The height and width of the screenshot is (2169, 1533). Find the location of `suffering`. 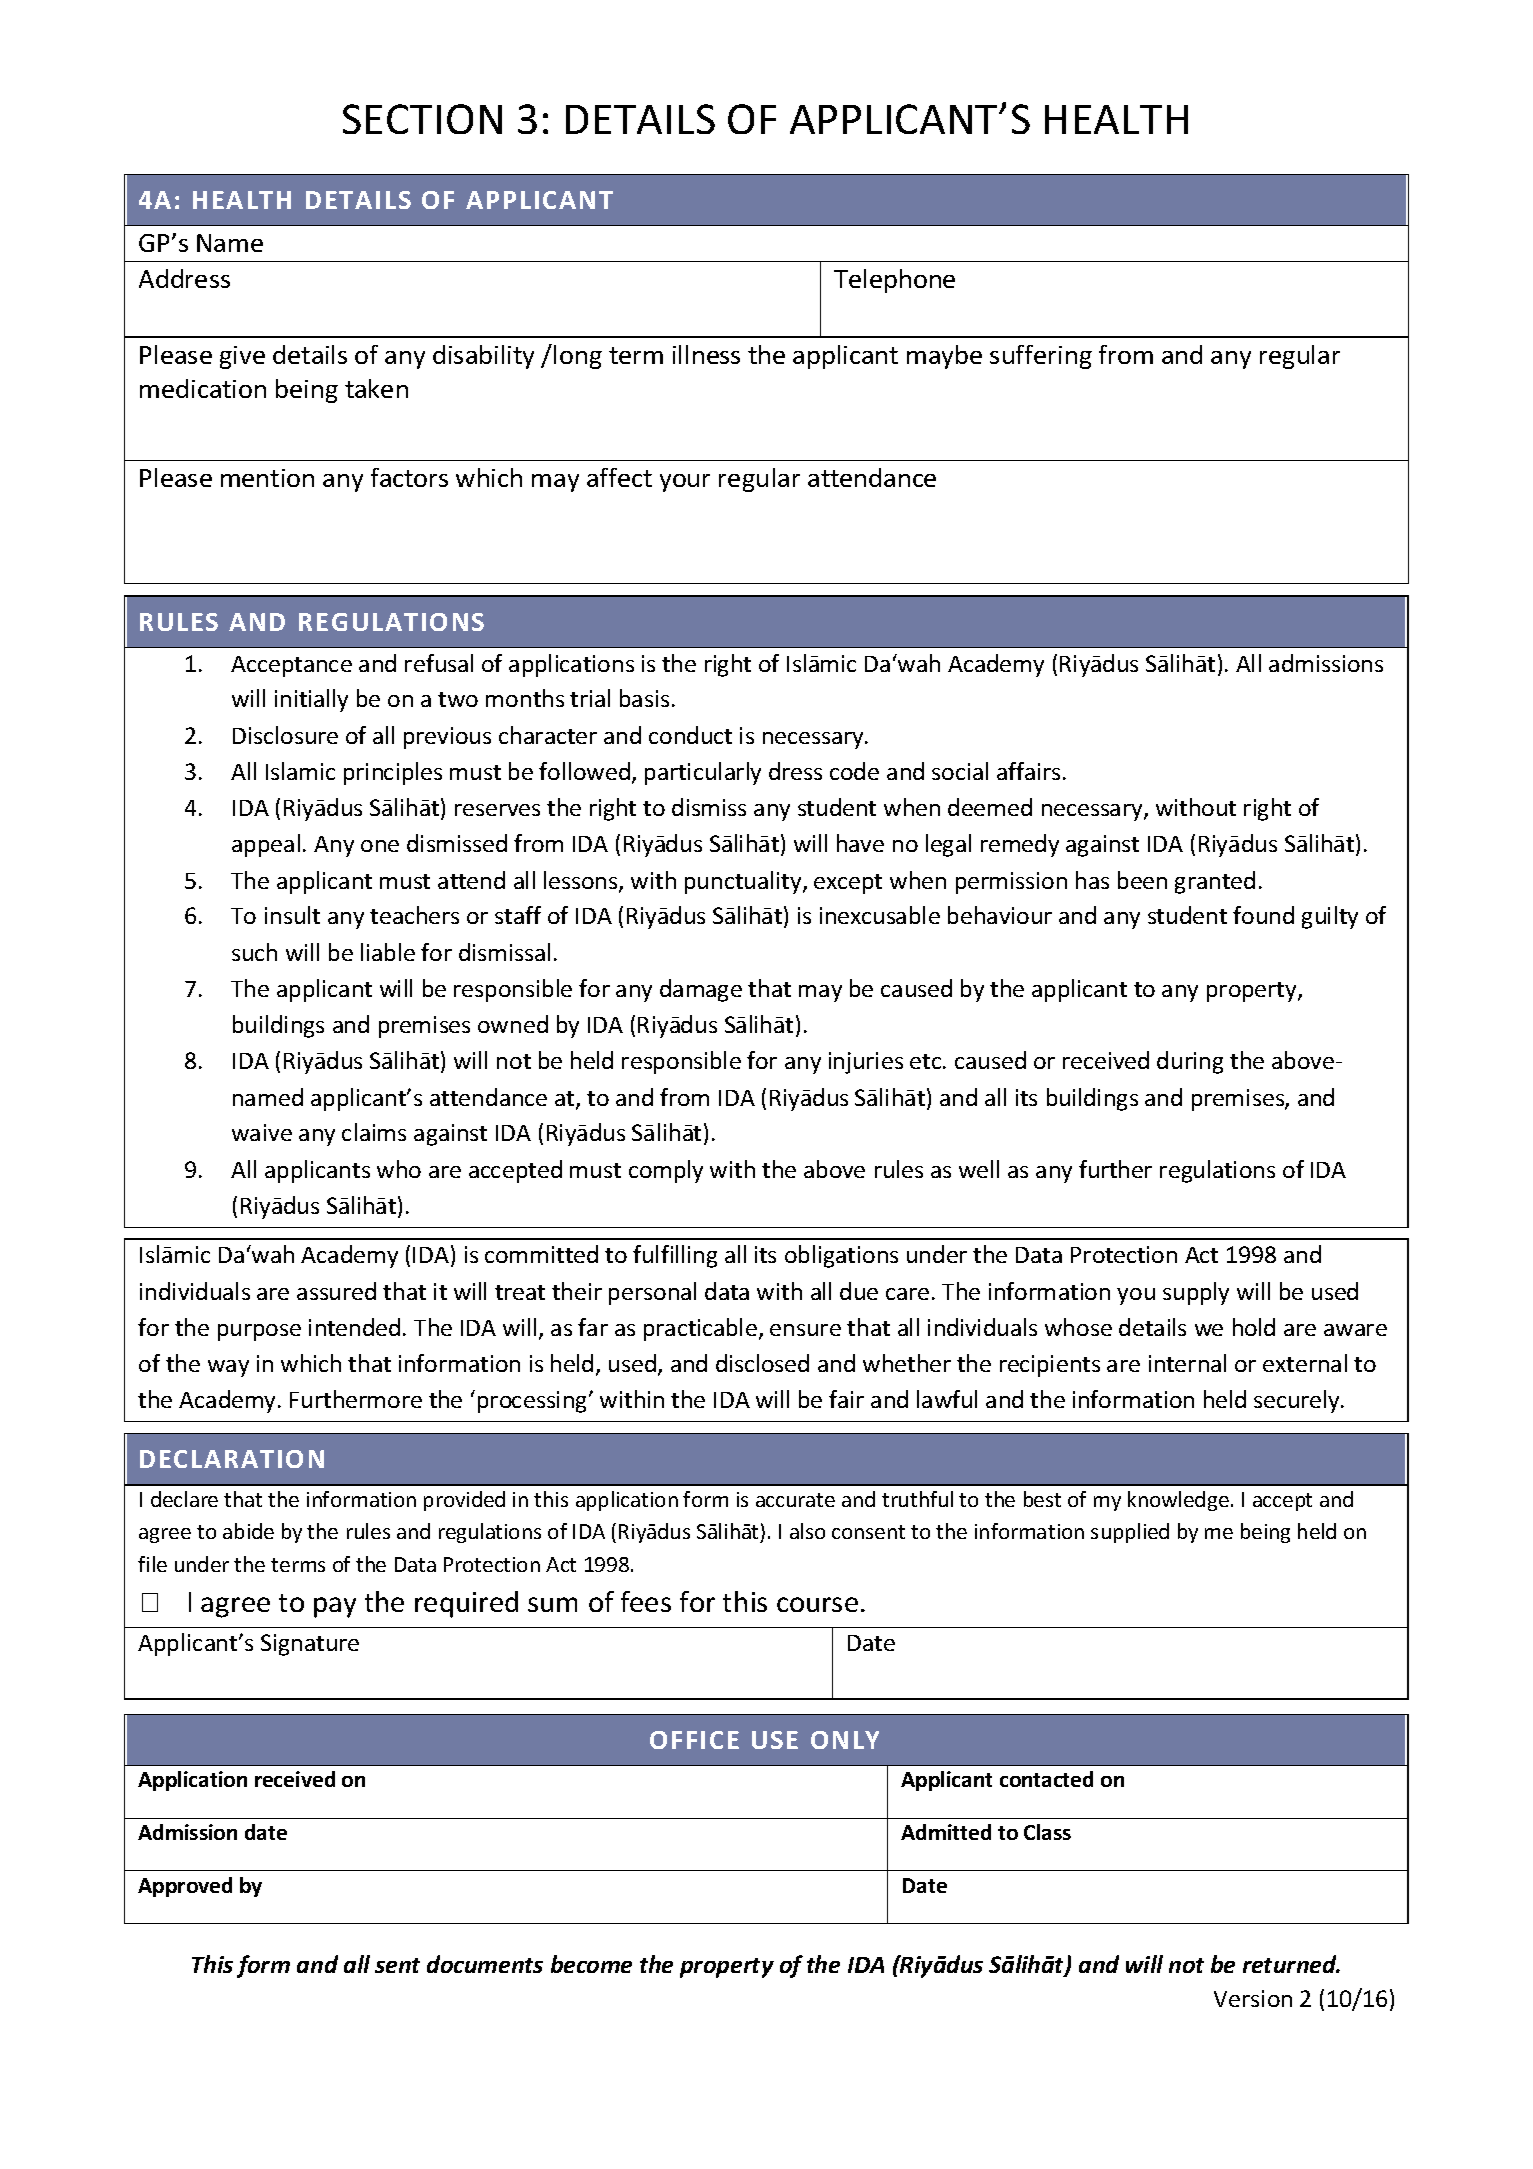

suffering is located at coordinates (1041, 357).
